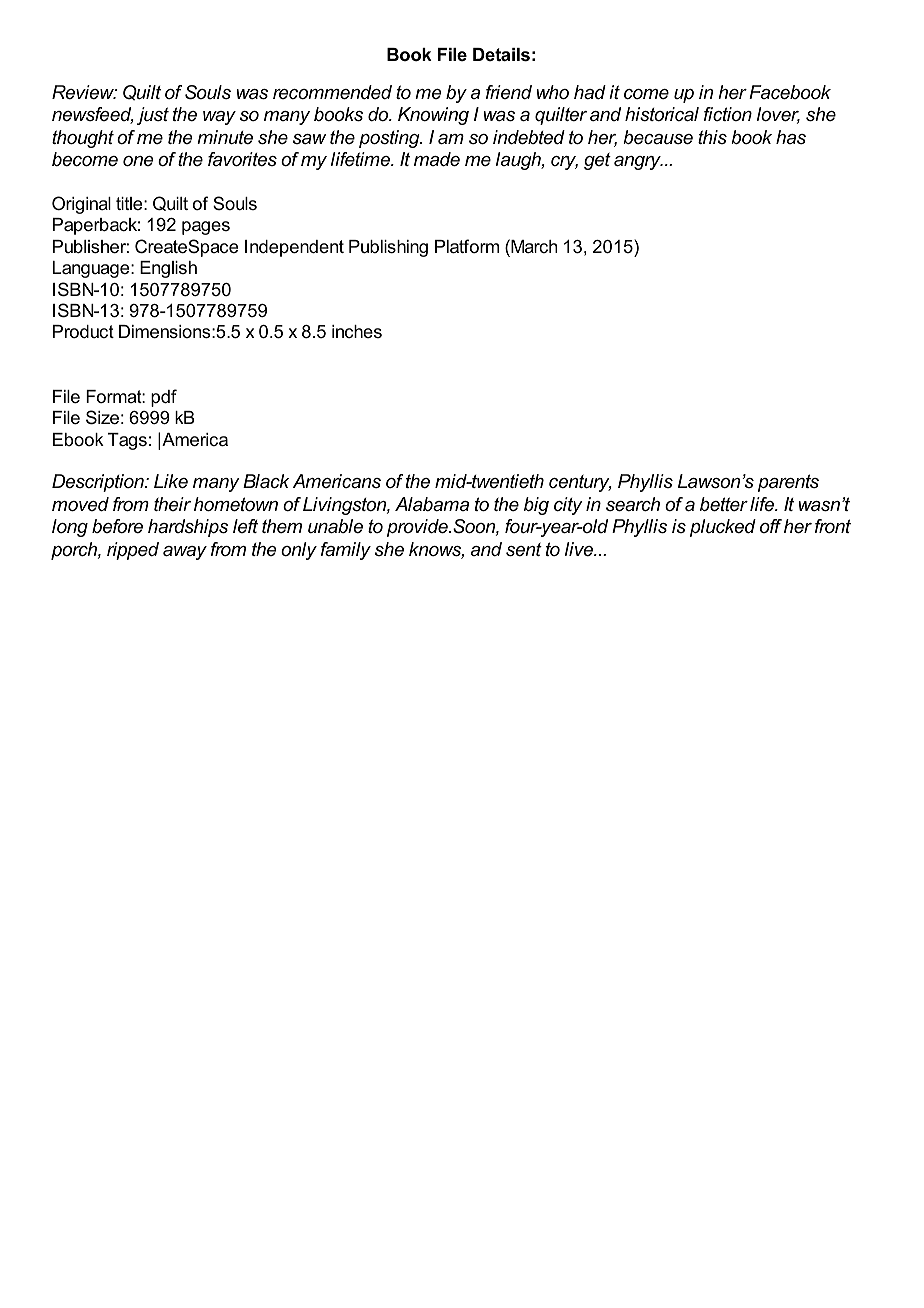 This page has height=1308, width=924. Describe the element at coordinates (467, 246) in the page. I see `Platform` at that location.
